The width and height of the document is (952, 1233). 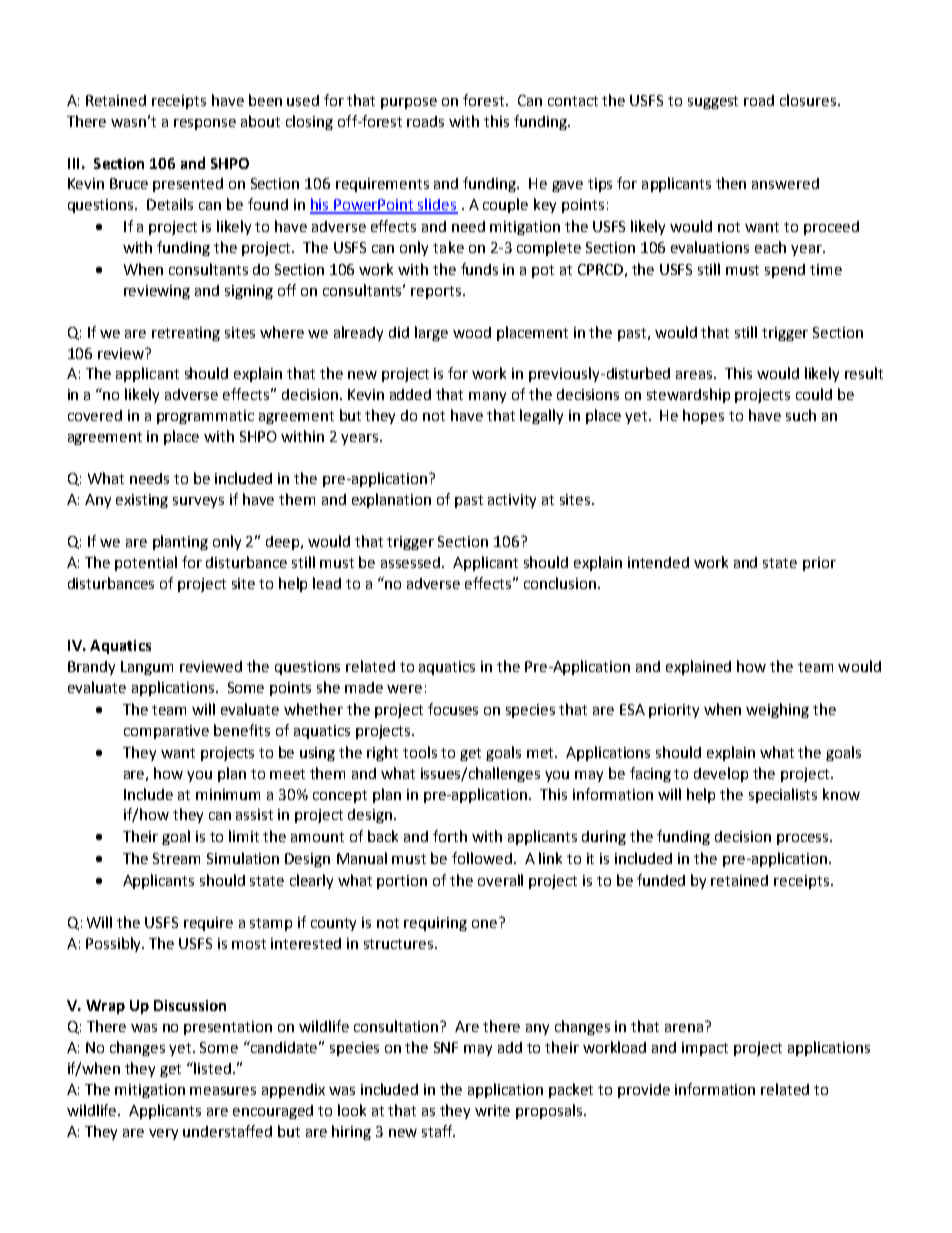 I want to click on Stream, so click(x=176, y=858).
